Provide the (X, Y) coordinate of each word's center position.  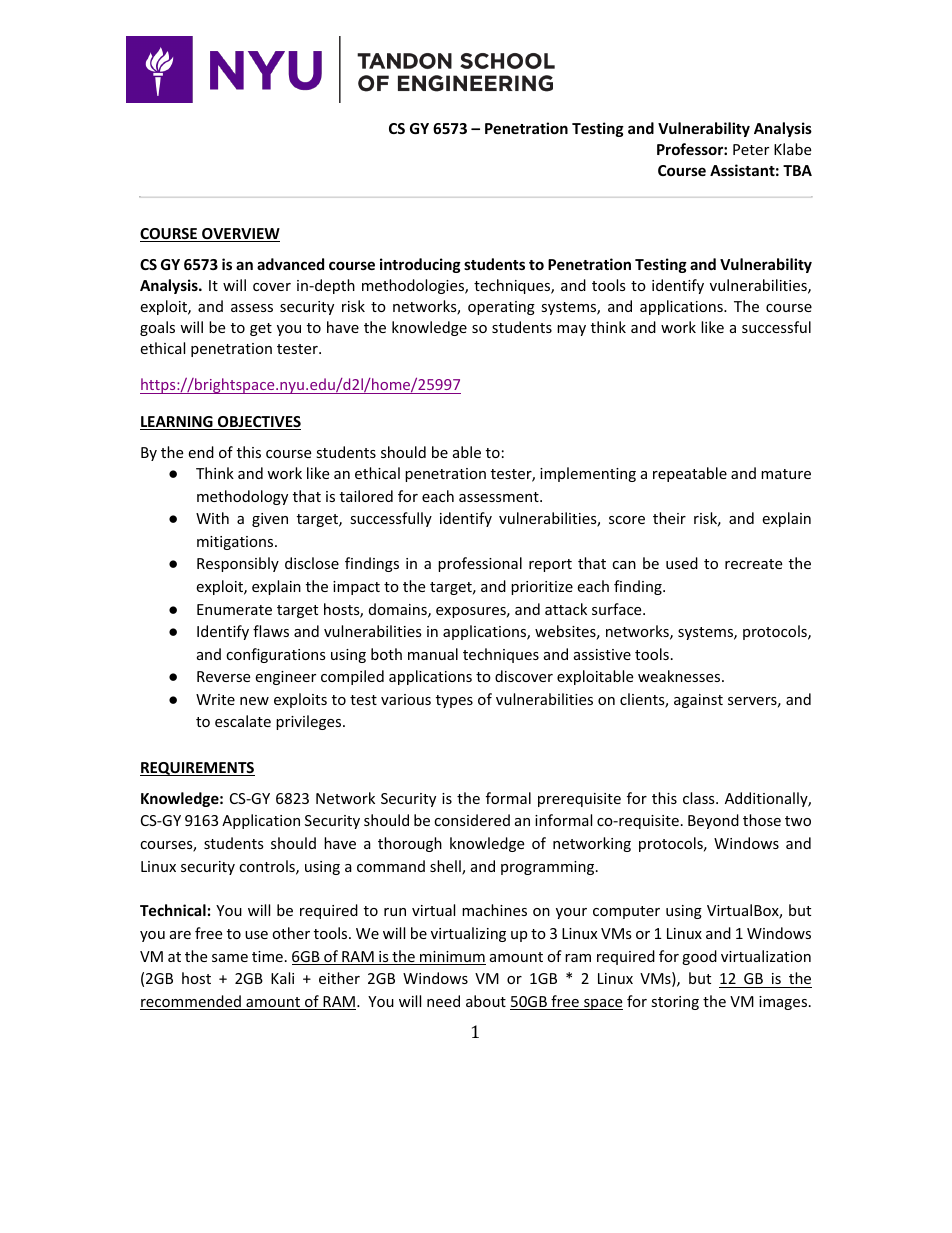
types (454, 701)
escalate (243, 721)
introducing (420, 265)
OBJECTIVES (258, 423)
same (230, 958)
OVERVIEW (240, 235)
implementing (588, 474)
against (698, 701)
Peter (751, 149)
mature (786, 474)
